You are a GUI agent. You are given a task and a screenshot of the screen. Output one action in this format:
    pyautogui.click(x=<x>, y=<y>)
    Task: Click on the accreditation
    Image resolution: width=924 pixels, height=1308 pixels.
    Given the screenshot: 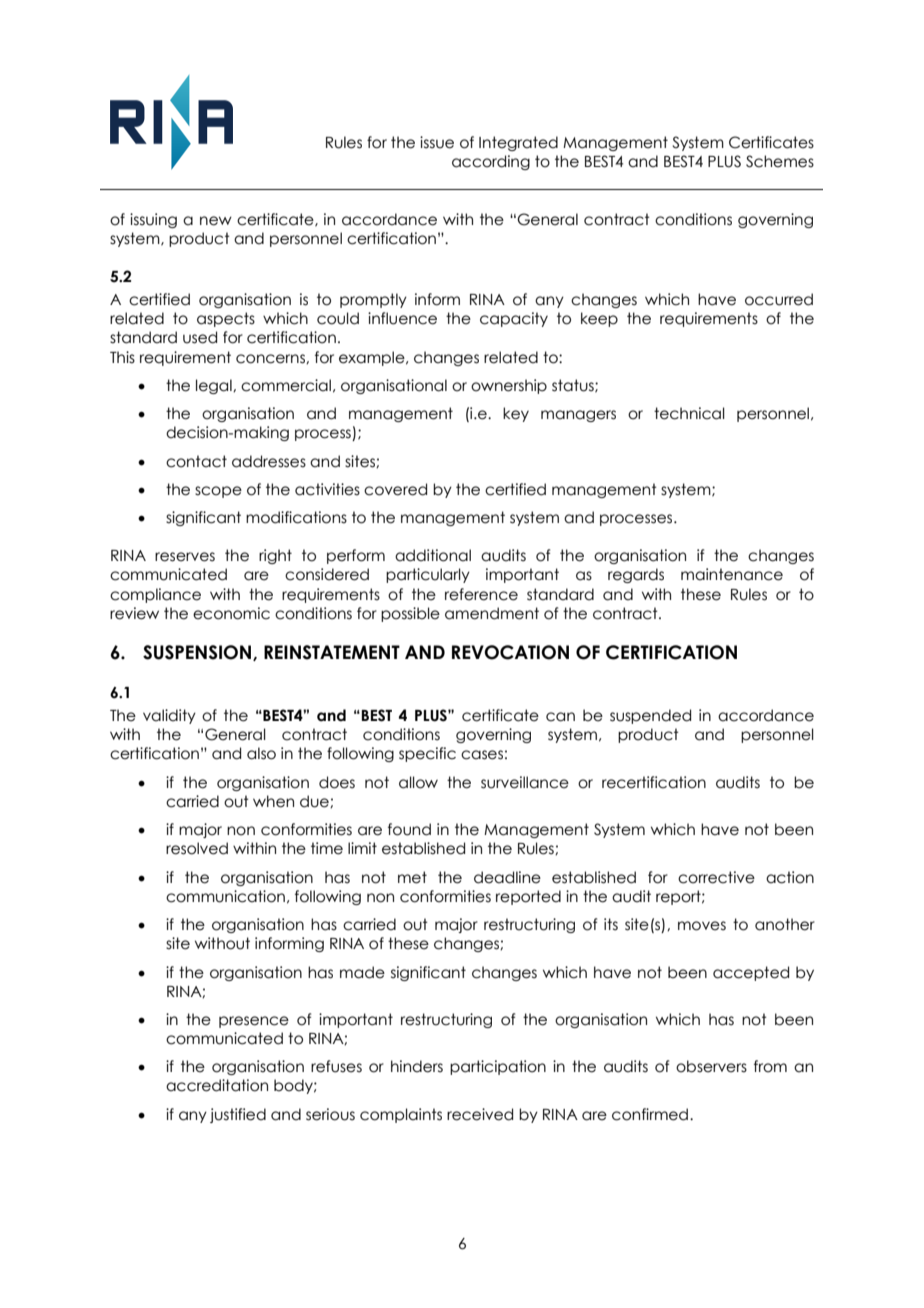 What is the action you would take?
    pyautogui.click(x=217, y=1085)
